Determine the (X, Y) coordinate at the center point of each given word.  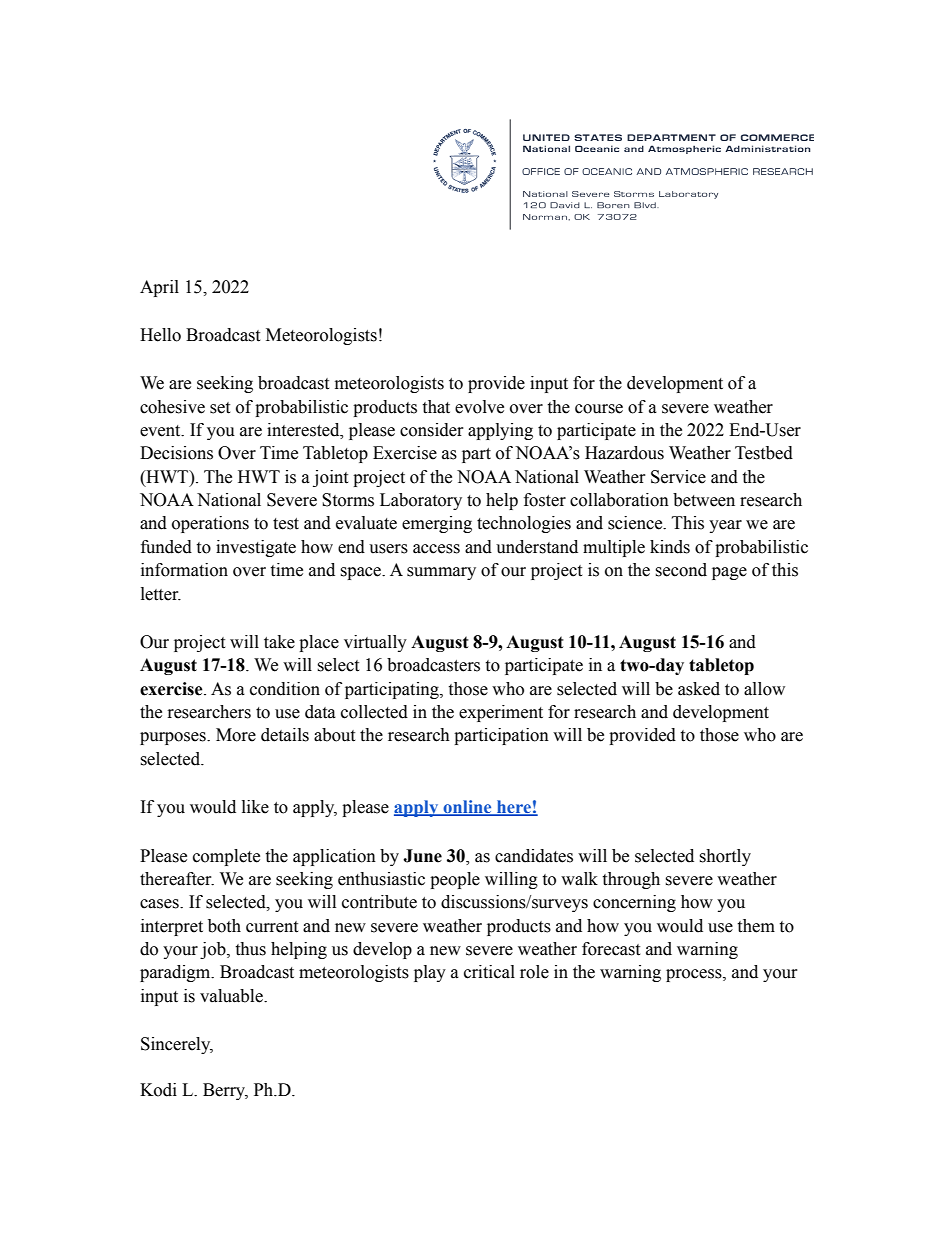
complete (226, 857)
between (704, 500)
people (455, 880)
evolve (479, 407)
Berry (225, 1091)
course (599, 409)
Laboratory (421, 501)
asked (699, 689)
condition (285, 689)
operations (210, 524)
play (430, 973)
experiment (501, 713)
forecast (611, 949)
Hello (160, 335)
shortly (725, 857)
